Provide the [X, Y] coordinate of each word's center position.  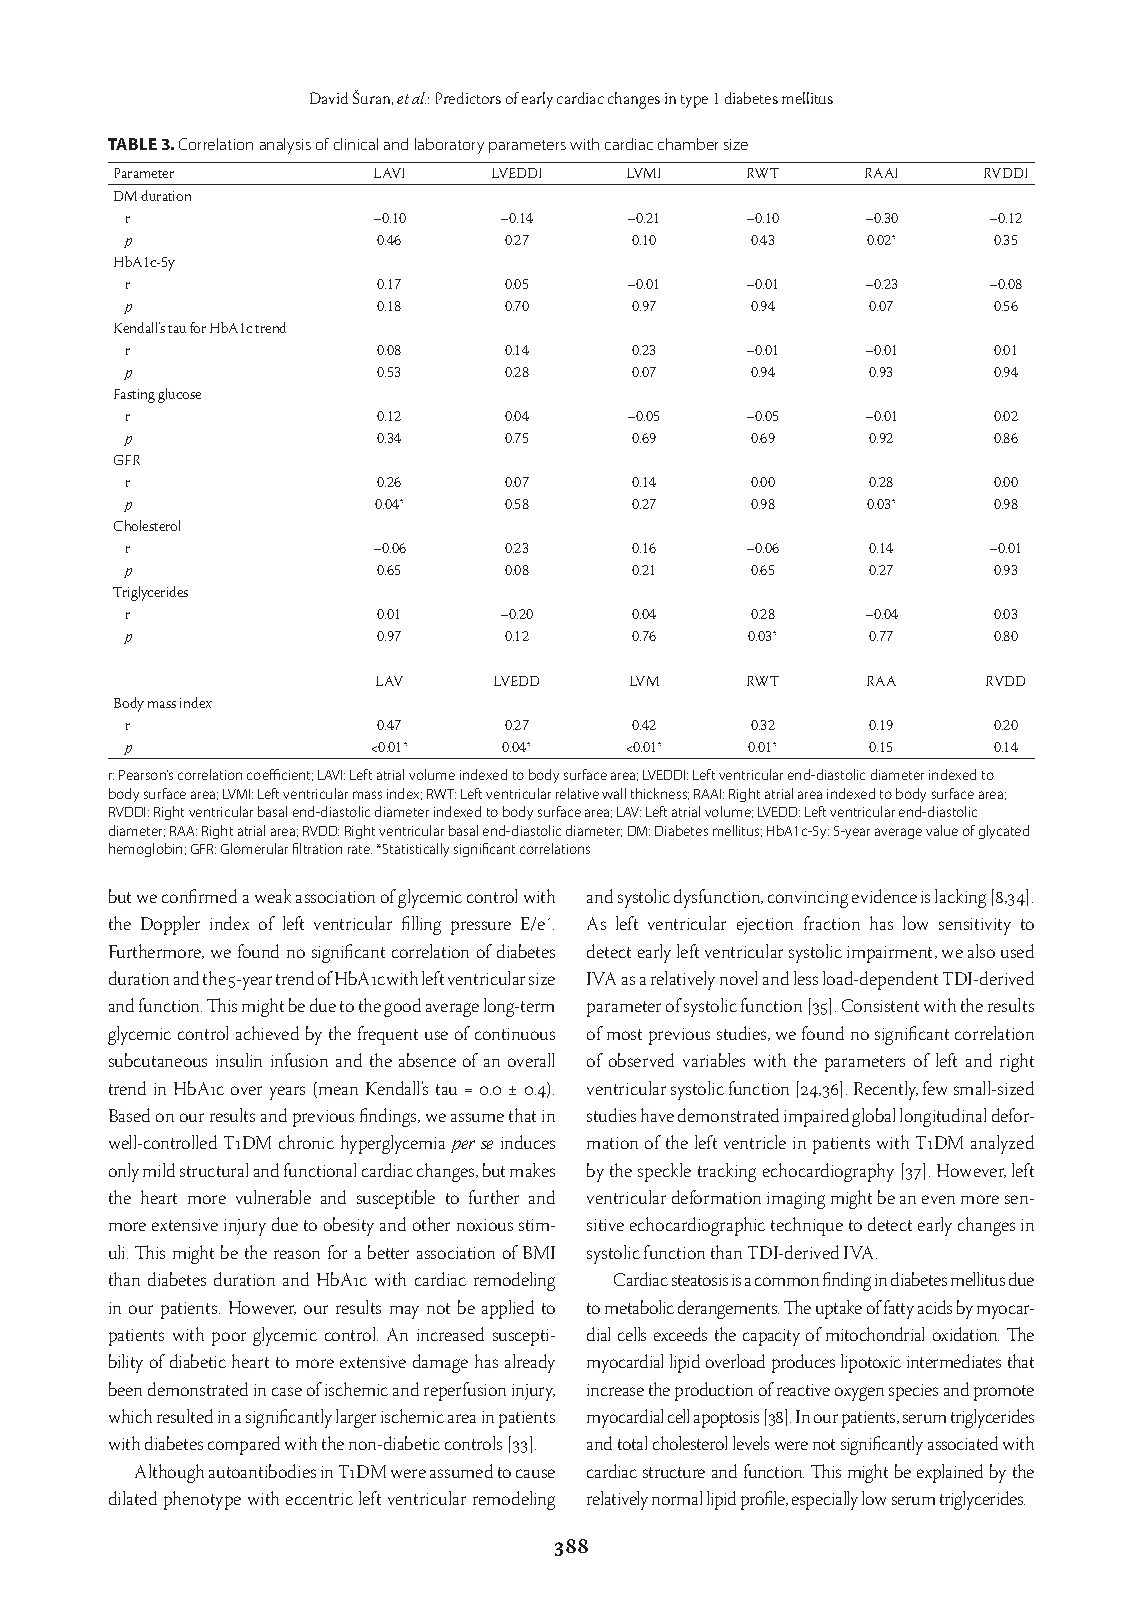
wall [614, 793]
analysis [285, 146]
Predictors [468, 98]
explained [950, 1473]
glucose [179, 395]
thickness [660, 794]
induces [528, 1142]
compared [244, 1445]
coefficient [280, 775]
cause [535, 1473]
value [942, 830]
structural [214, 1170]
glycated [1004, 832]
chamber [688, 144]
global [873, 1117]
